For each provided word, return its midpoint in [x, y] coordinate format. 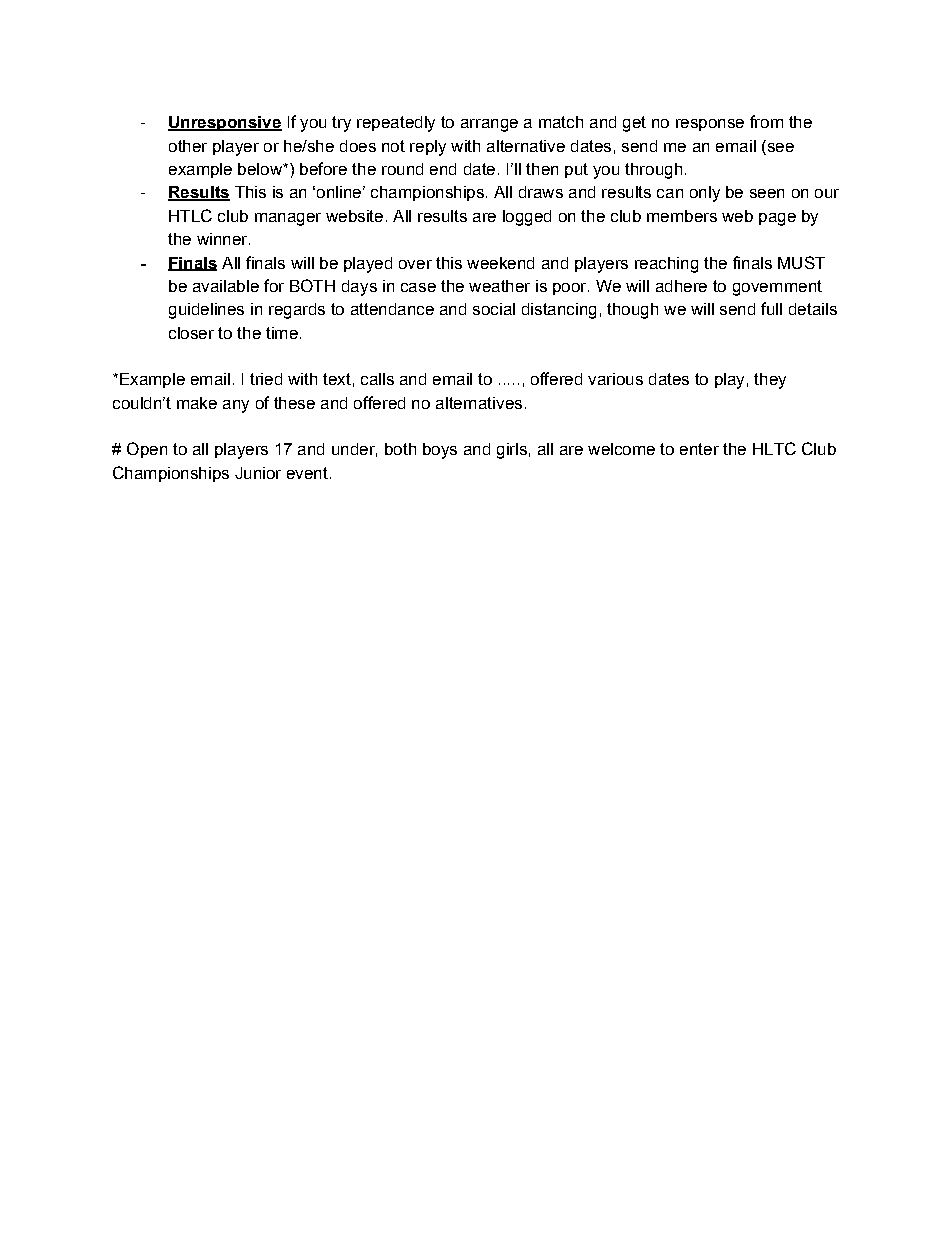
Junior [258, 473]
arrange [489, 125]
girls [512, 451]
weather [499, 286]
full [771, 308]
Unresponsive [225, 123]
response [710, 125]
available [226, 286]
